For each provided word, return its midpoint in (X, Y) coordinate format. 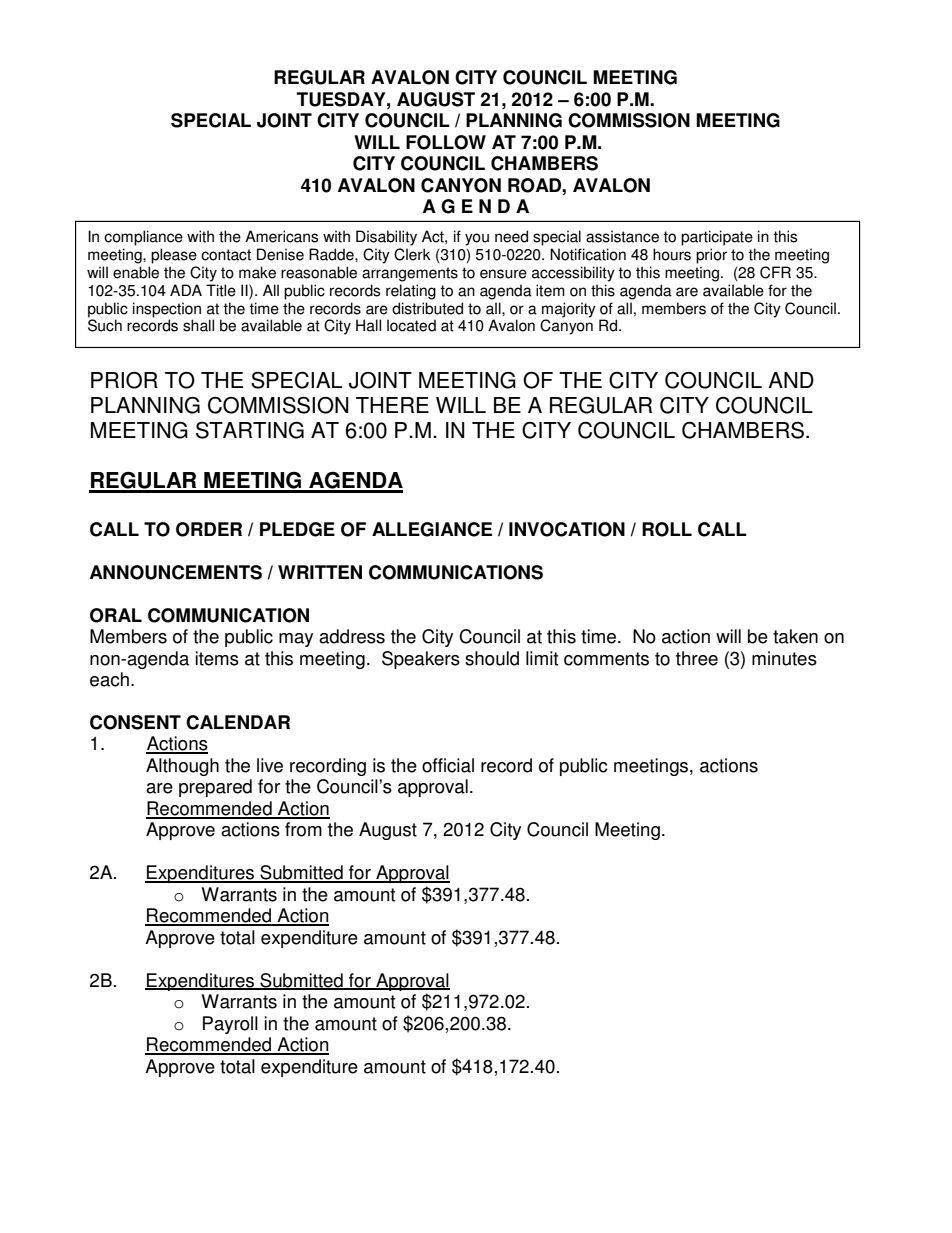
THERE (392, 405)
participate (717, 238)
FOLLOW (446, 142)
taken (795, 636)
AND (791, 380)
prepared (215, 788)
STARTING (250, 430)
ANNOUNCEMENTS (176, 572)
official (448, 765)
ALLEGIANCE (432, 529)
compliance (143, 238)
